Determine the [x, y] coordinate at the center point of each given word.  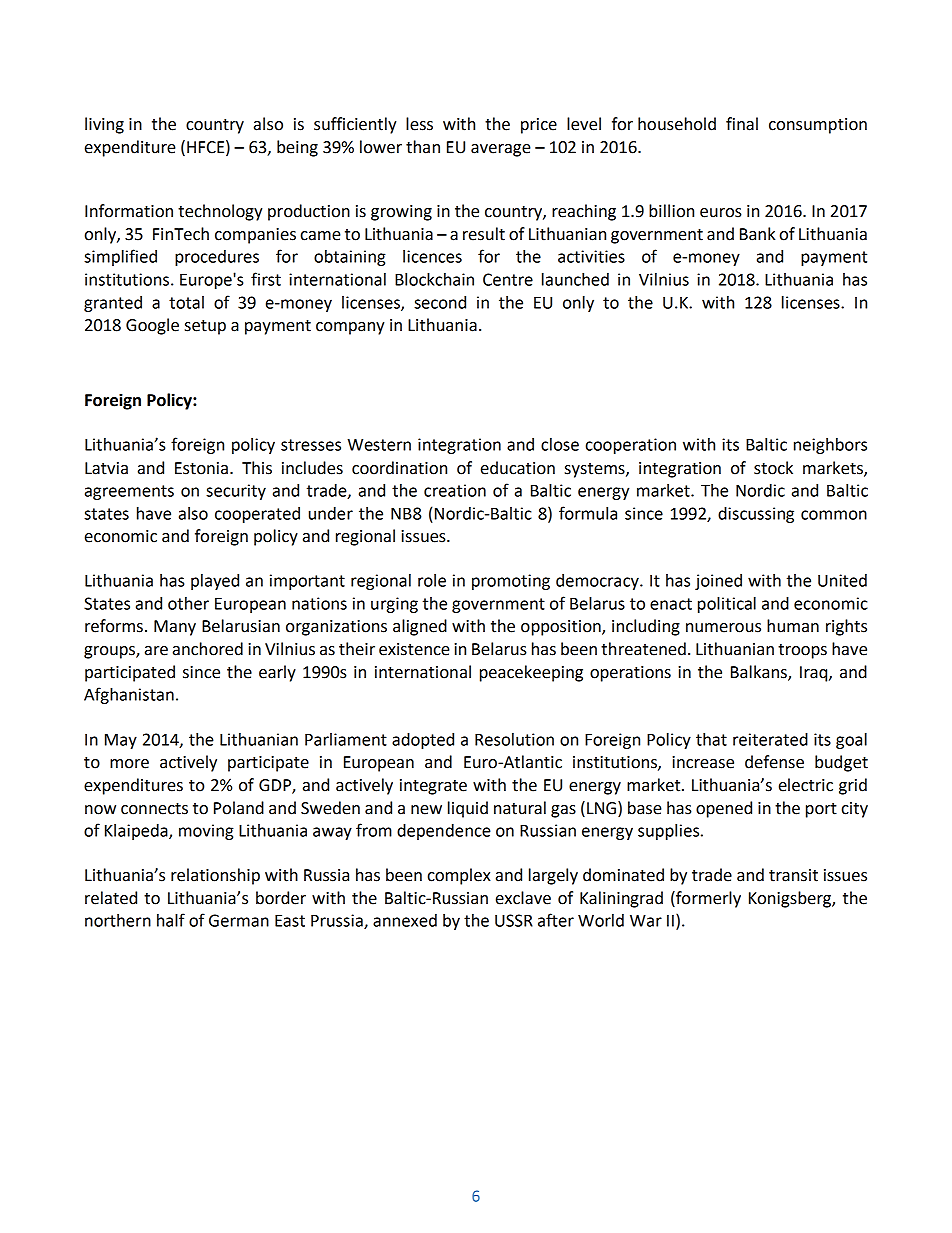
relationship [215, 876]
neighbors [830, 446]
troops [802, 651]
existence [414, 649]
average [501, 150]
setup [205, 327]
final [742, 124]
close [560, 444]
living [104, 125]
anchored [208, 649]
